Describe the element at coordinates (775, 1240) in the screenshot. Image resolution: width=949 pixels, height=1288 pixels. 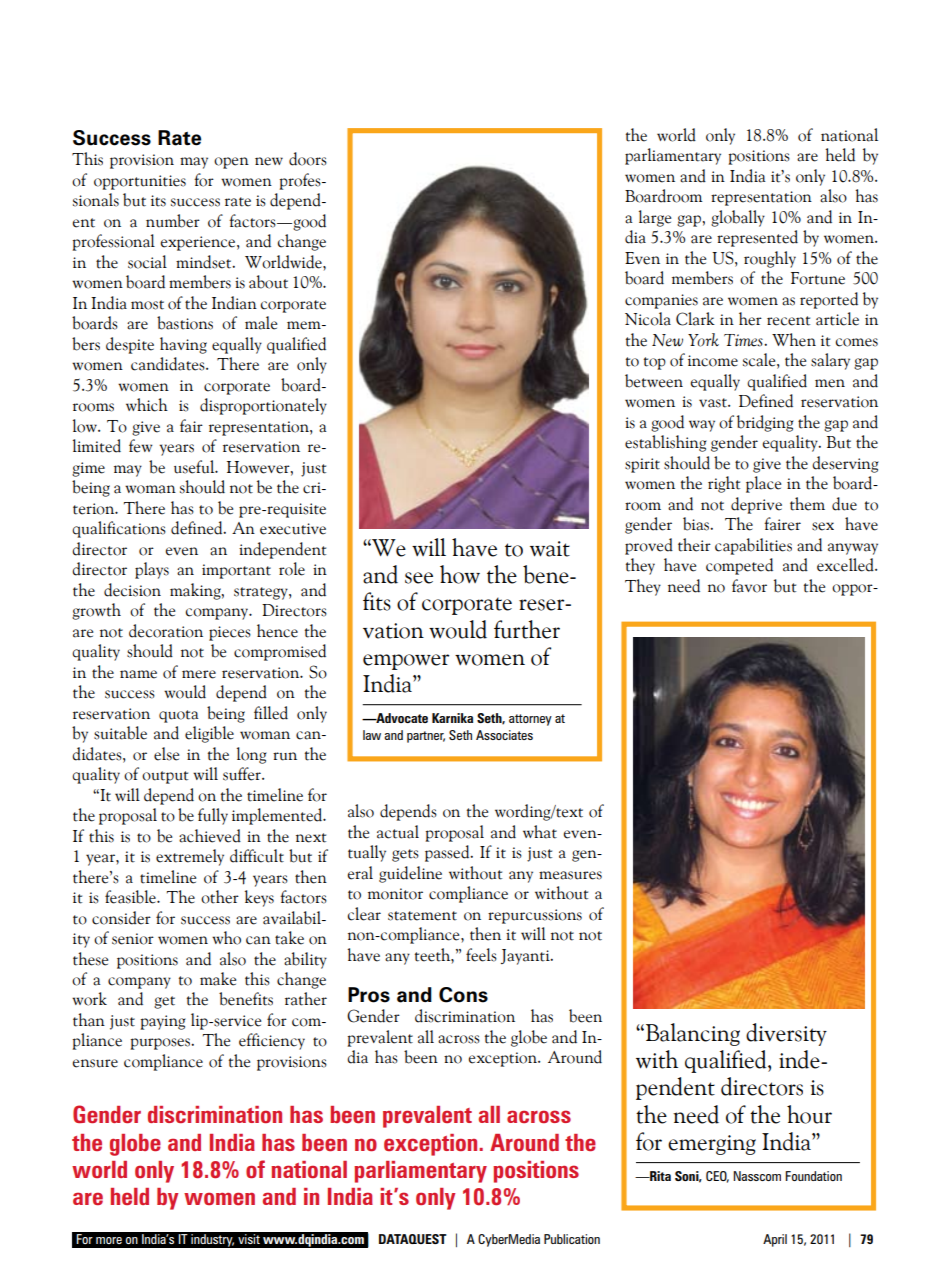
I see `April` at that location.
